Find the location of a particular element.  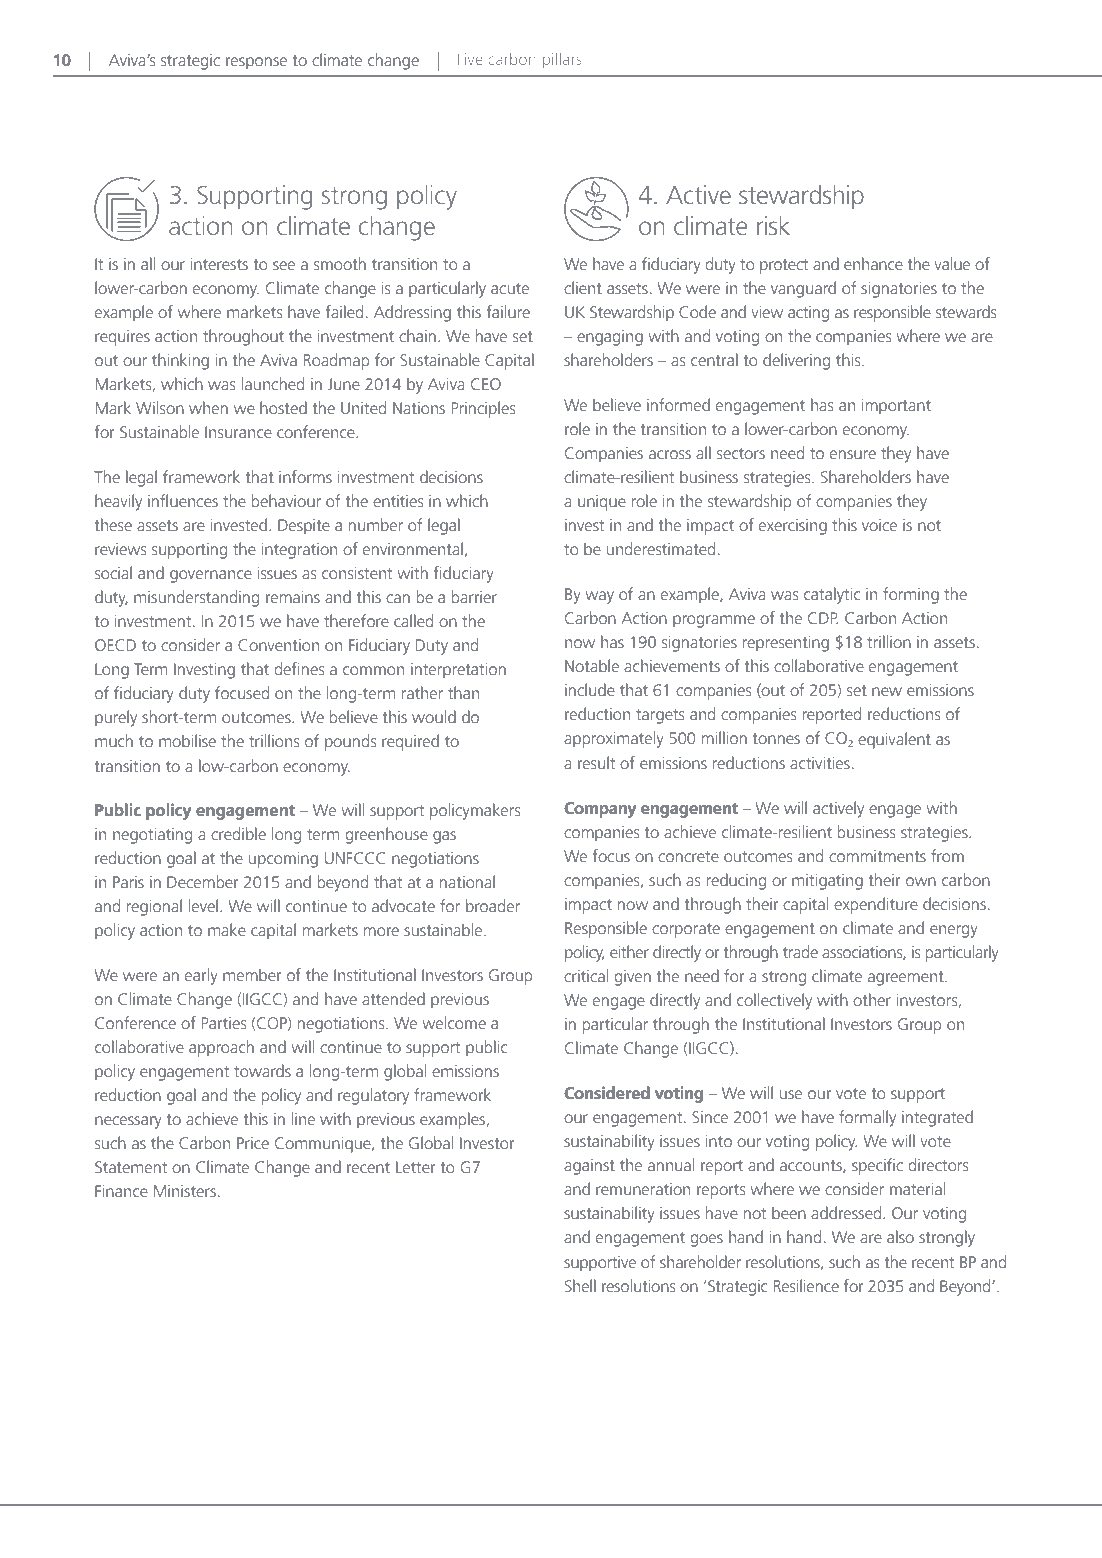

credible is located at coordinates (238, 833).
